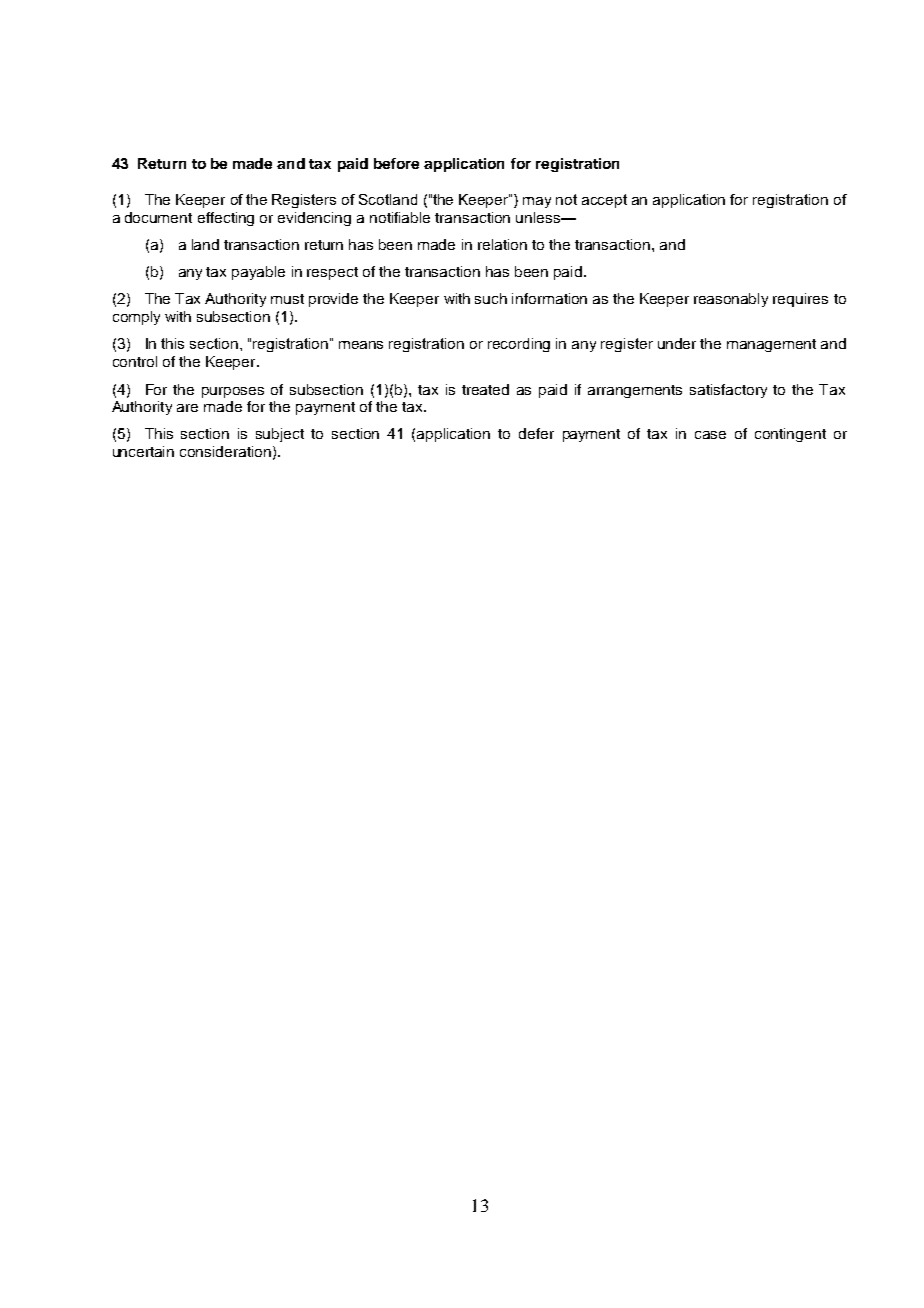 The image size is (924, 1308). What do you see at coordinates (280, 435) in the document?
I see `subject` at bounding box center [280, 435].
